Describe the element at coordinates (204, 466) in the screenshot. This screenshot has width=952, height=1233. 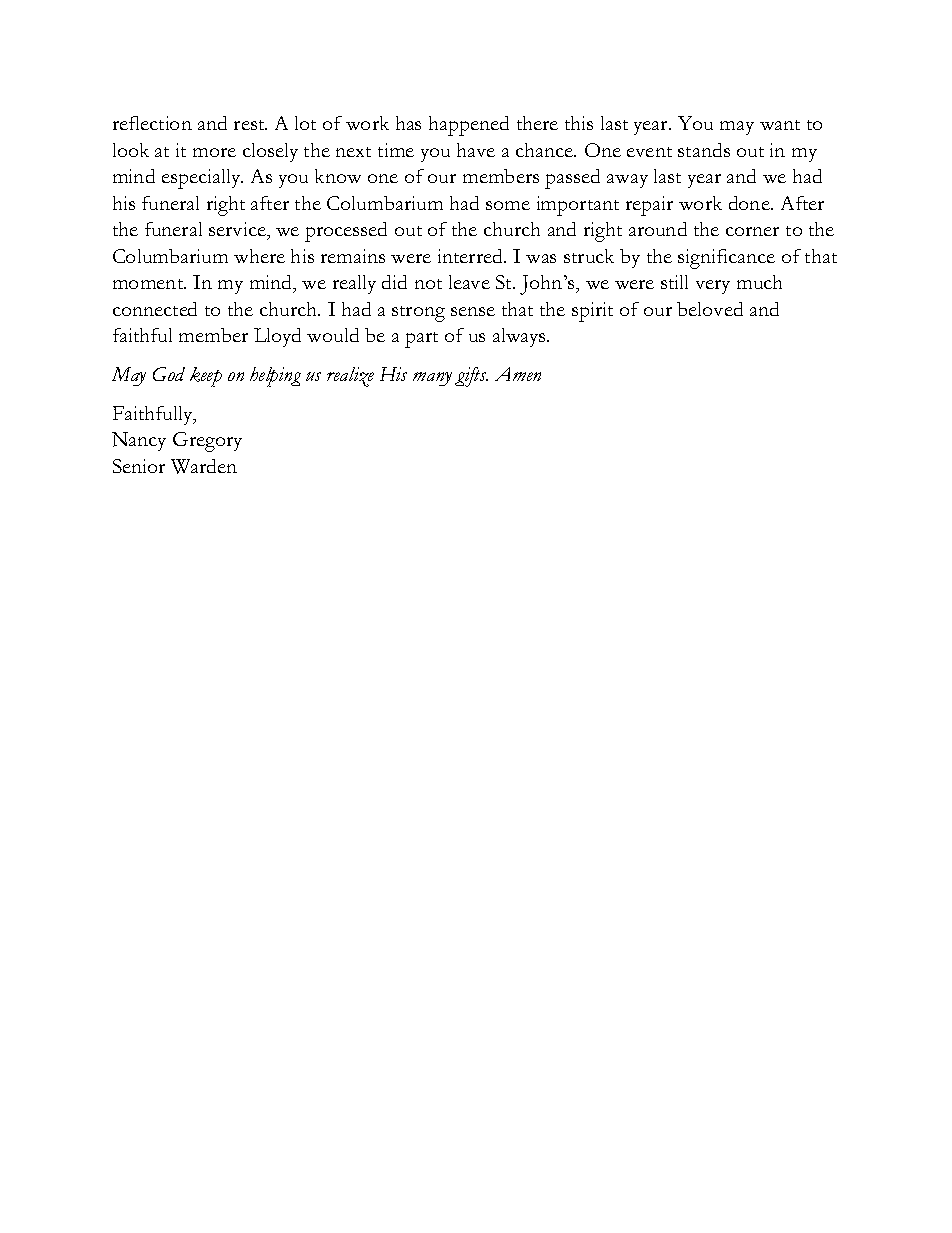
I see `Warden` at that location.
